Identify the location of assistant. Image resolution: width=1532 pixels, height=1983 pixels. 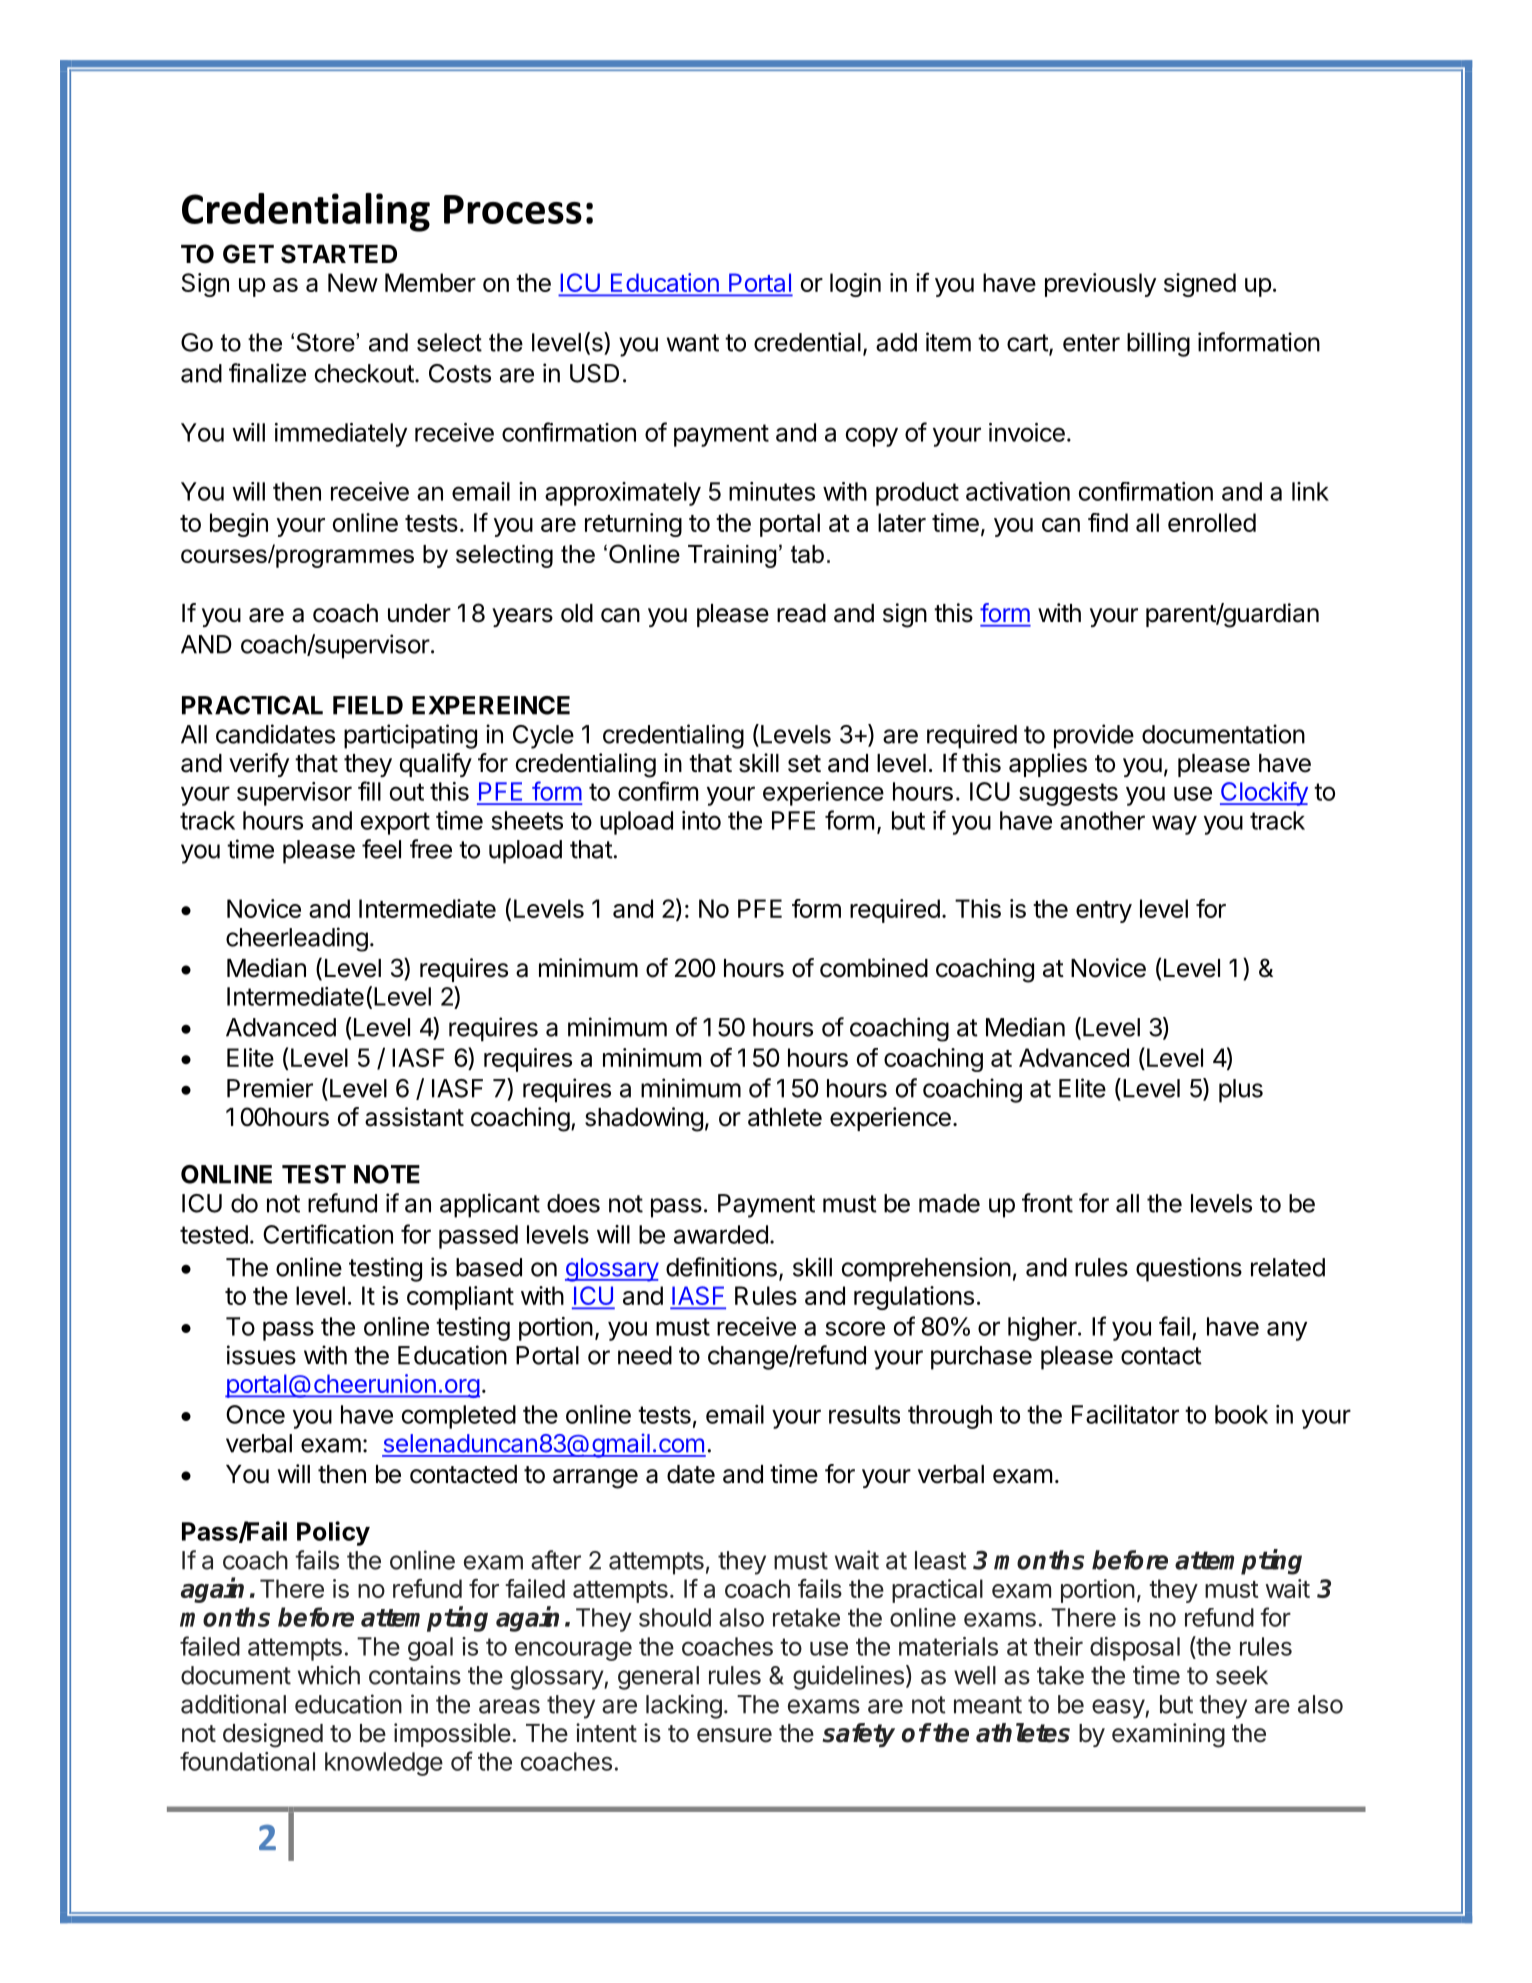
(414, 1117).
